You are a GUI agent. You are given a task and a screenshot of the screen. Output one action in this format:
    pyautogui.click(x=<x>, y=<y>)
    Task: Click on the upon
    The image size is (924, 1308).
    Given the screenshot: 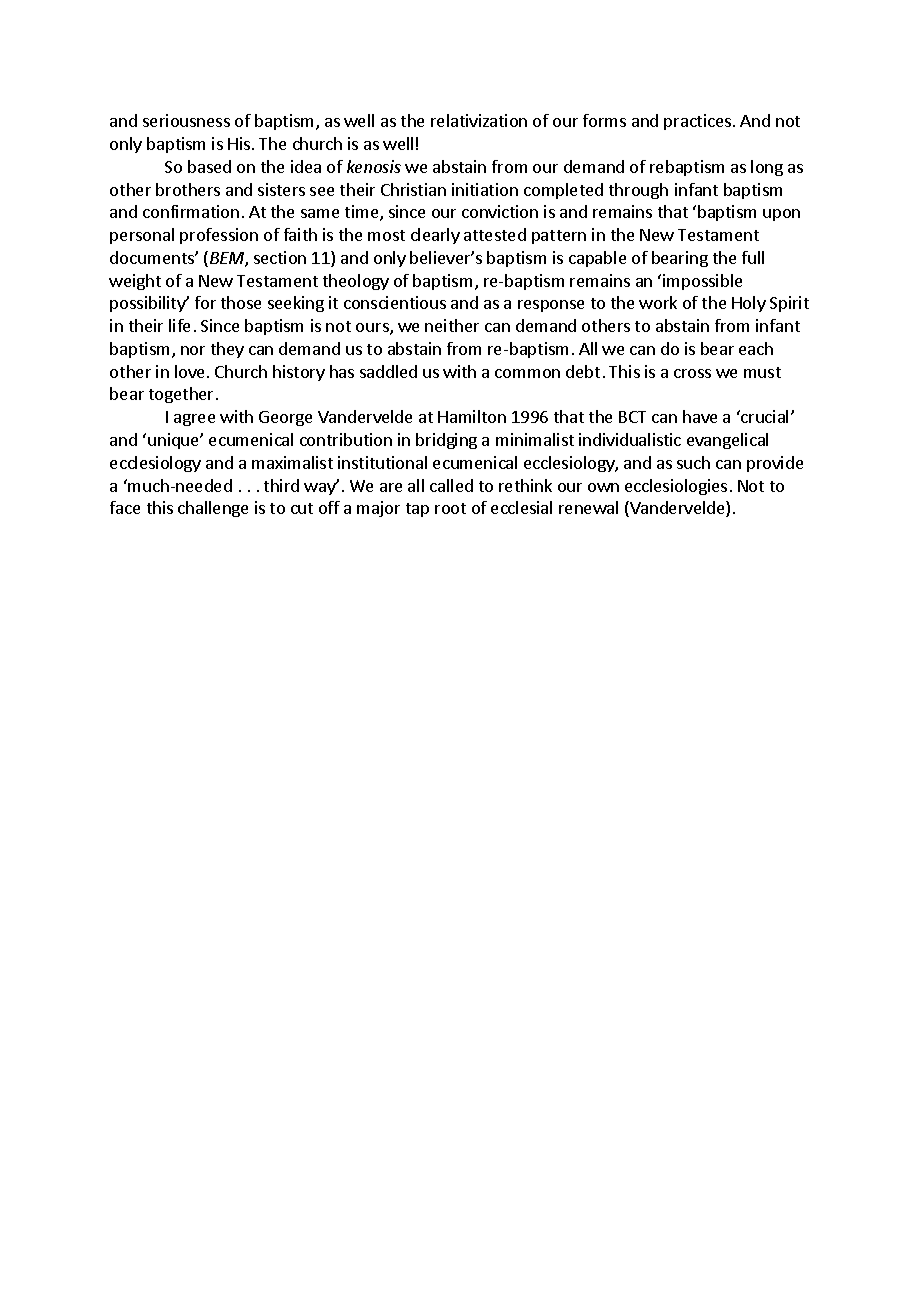 What is the action you would take?
    pyautogui.click(x=781, y=215)
